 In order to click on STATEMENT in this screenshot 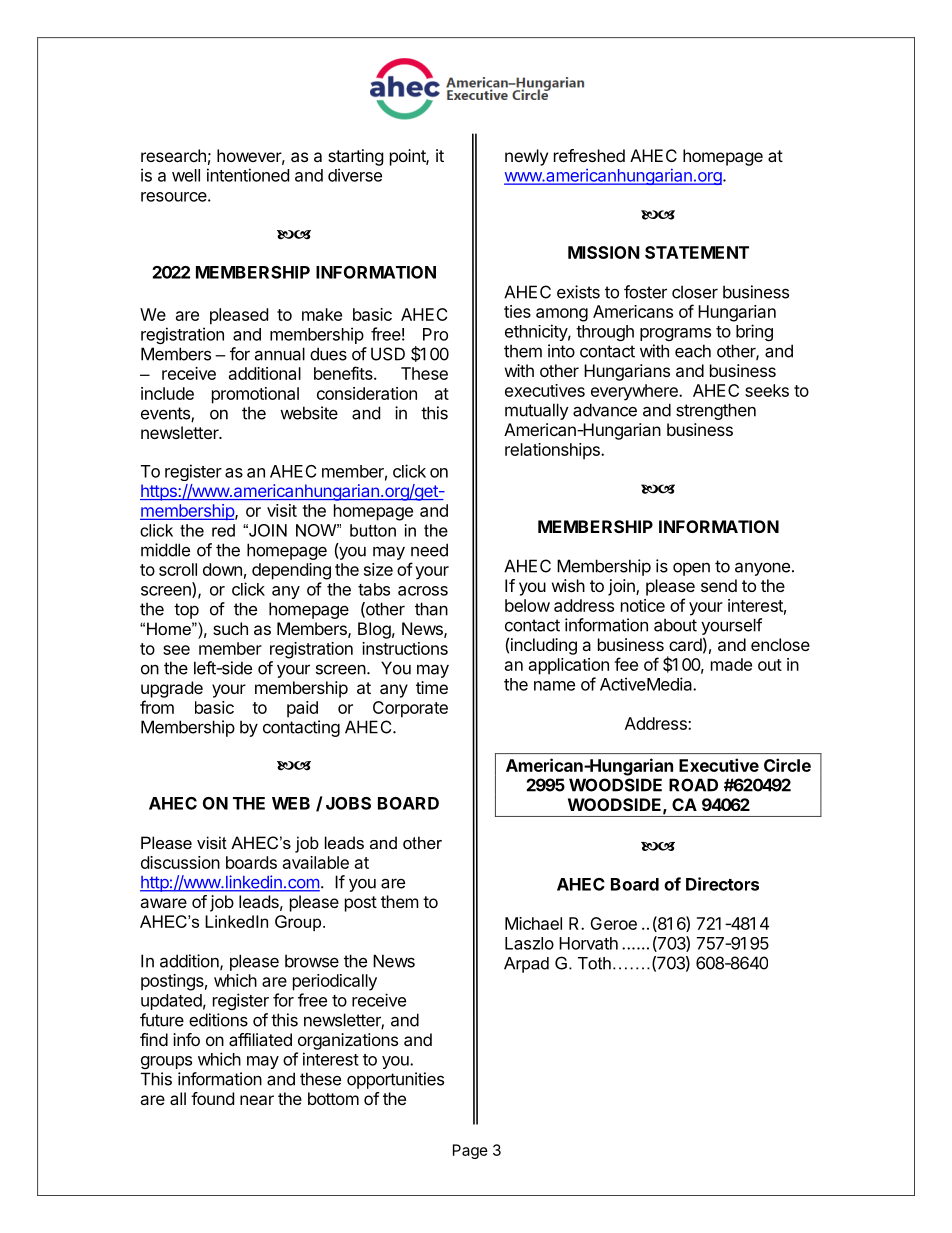, I will do `click(697, 252)`.
